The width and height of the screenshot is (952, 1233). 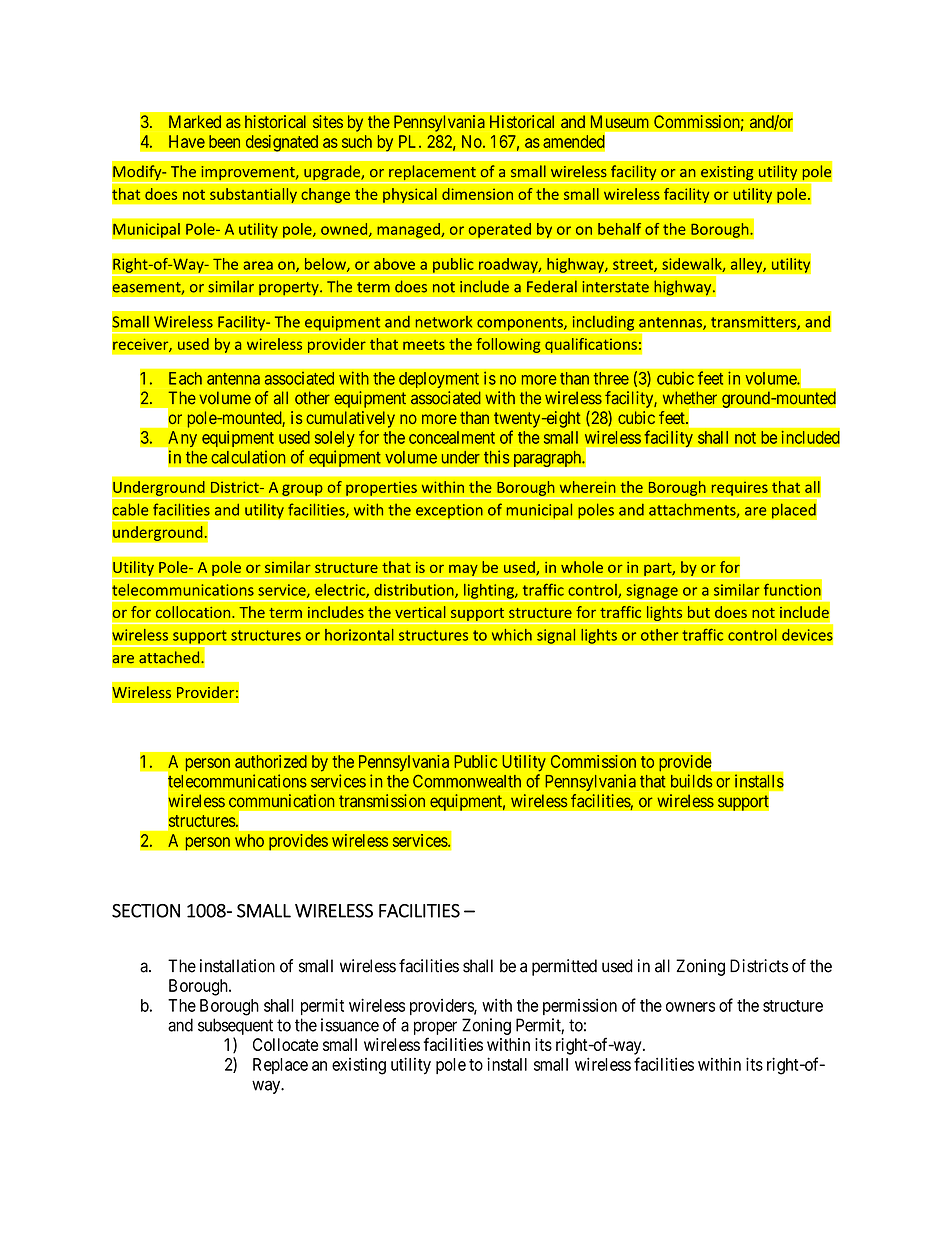 I want to click on collocation, so click(x=194, y=612).
